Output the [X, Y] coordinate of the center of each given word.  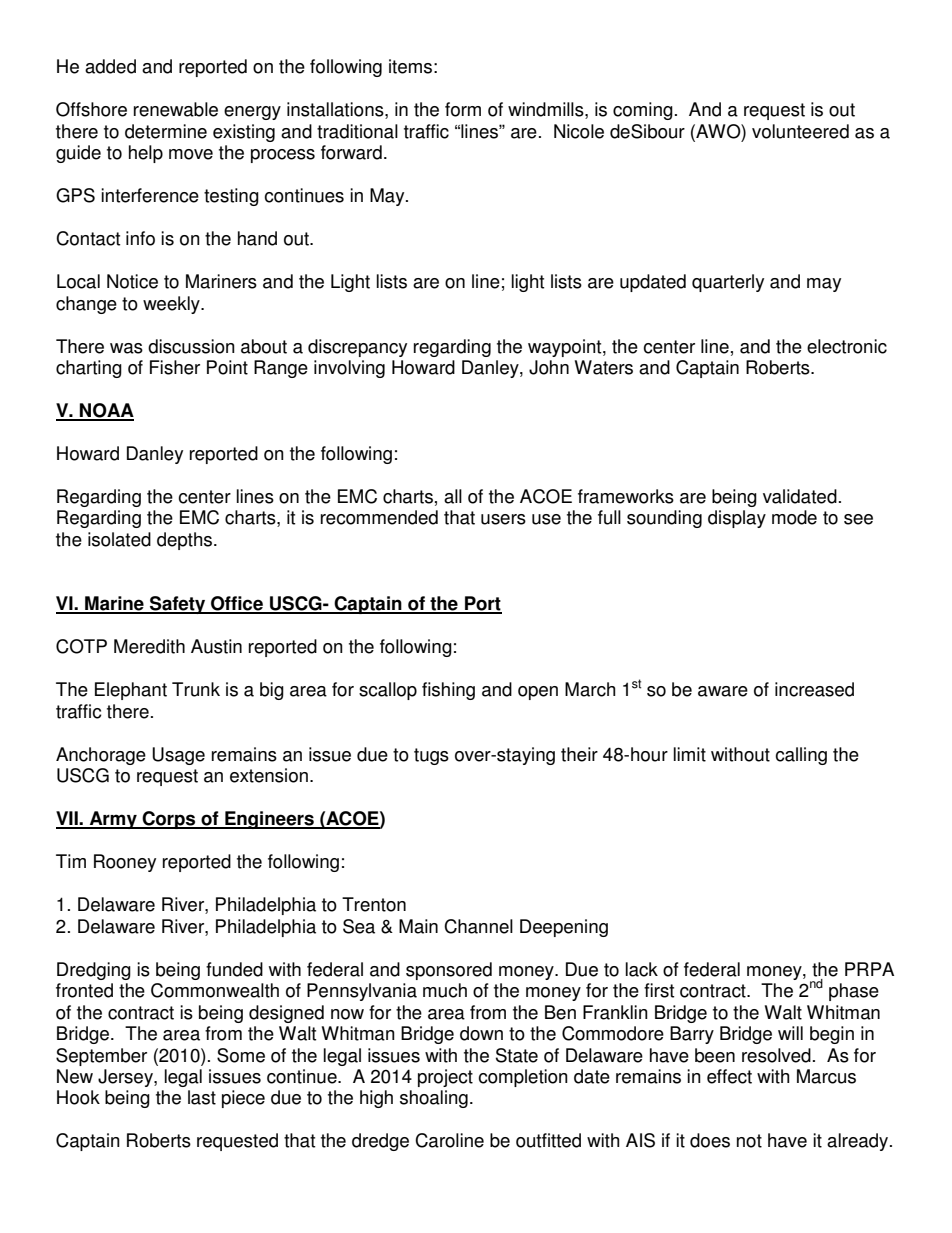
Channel [478, 926]
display [737, 519]
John [549, 367]
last [202, 1097]
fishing [448, 691]
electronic [847, 346]
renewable [176, 109]
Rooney [125, 863]
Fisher [175, 367]
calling [801, 756]
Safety [178, 605]
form [463, 109]
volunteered [800, 131]
